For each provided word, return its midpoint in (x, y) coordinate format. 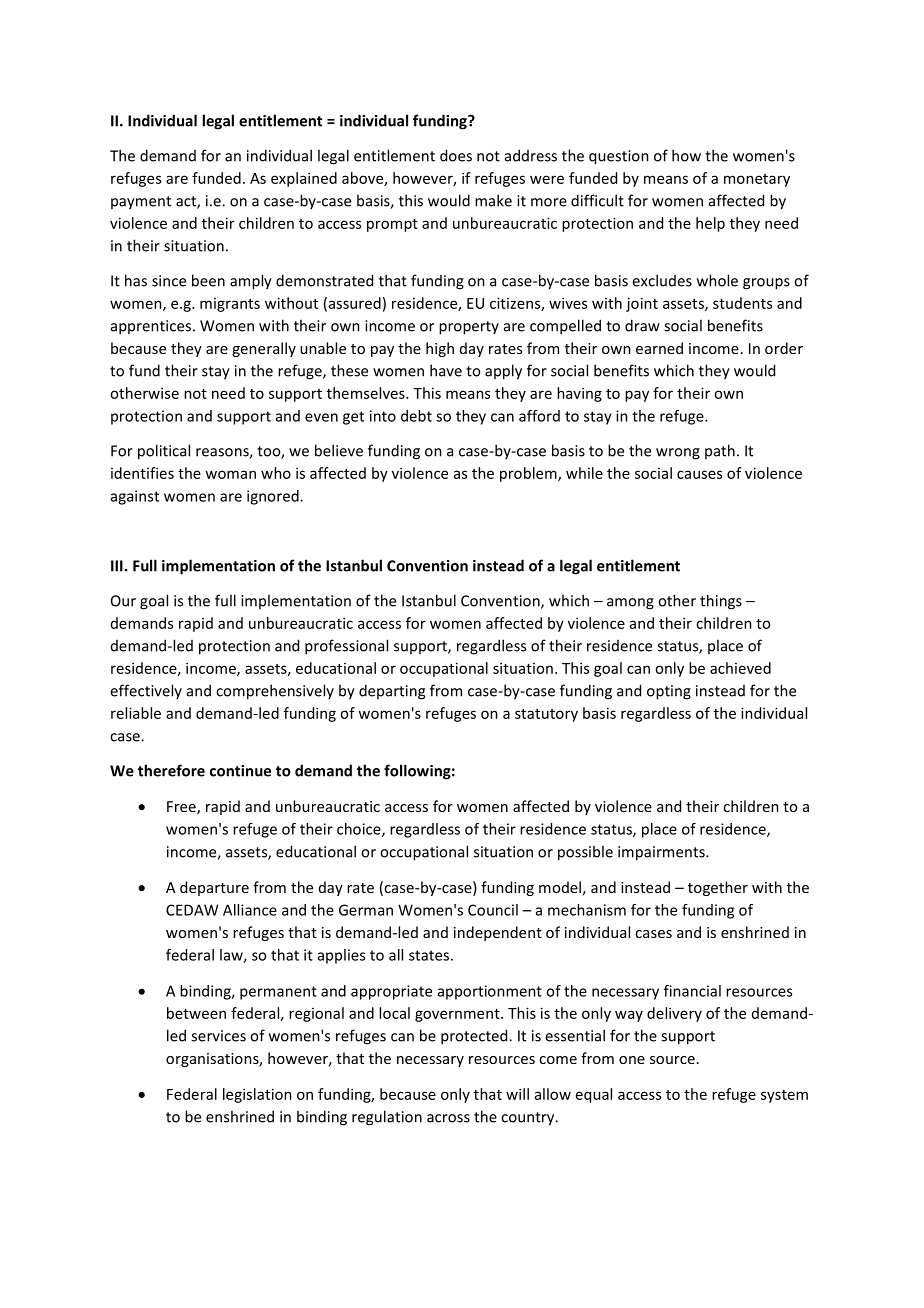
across (448, 1118)
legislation (257, 1095)
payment (141, 203)
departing (392, 692)
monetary (757, 180)
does (456, 155)
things (721, 602)
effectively (146, 691)
